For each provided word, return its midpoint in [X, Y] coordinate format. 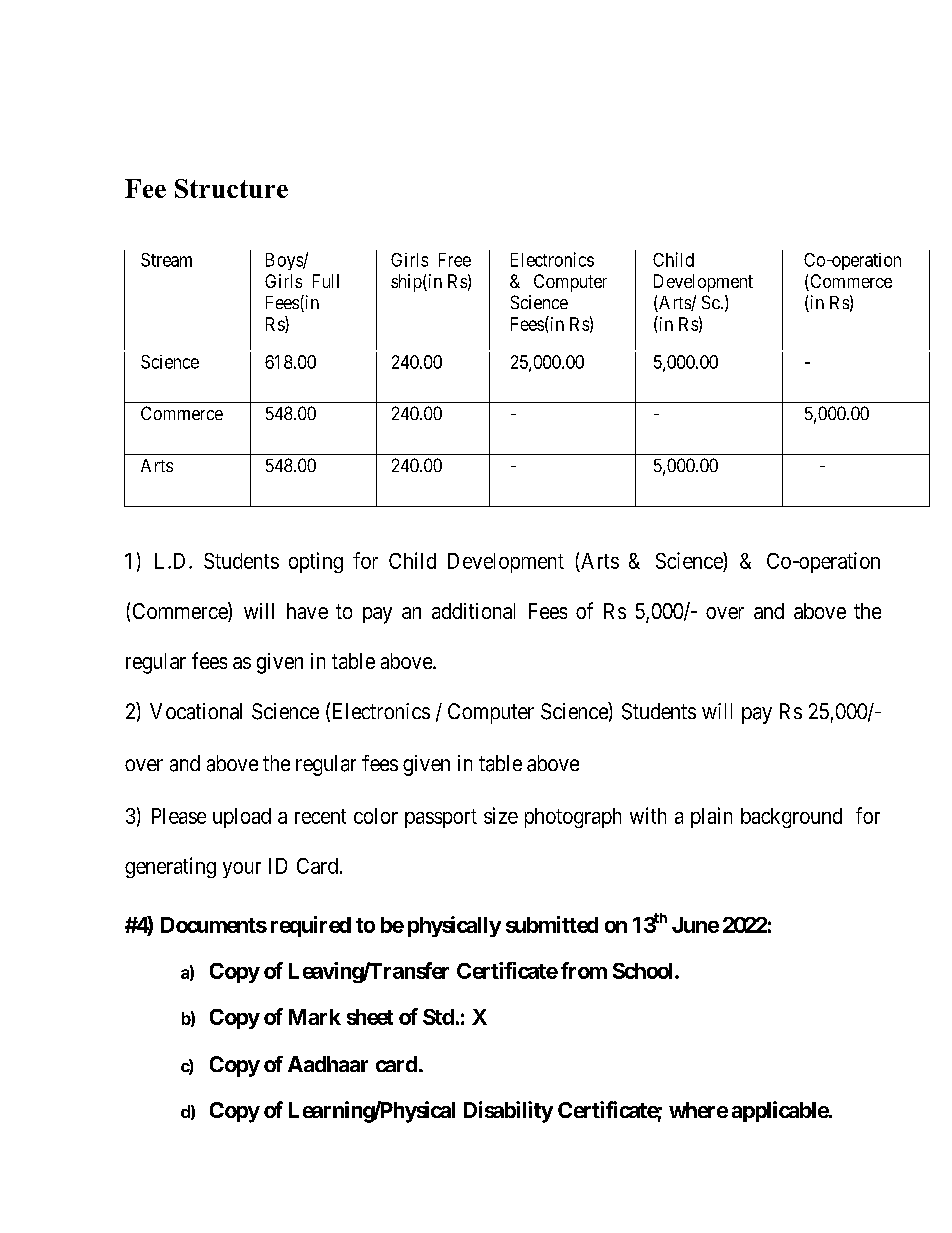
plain [711, 817]
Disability [508, 1112]
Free [455, 260]
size [501, 815]
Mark [315, 1017]
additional [473, 611]
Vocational [196, 711]
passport [441, 818]
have [307, 611]
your [242, 870]
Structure [231, 188]
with [648, 815]
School [644, 971]
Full [326, 281]
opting [316, 562]
